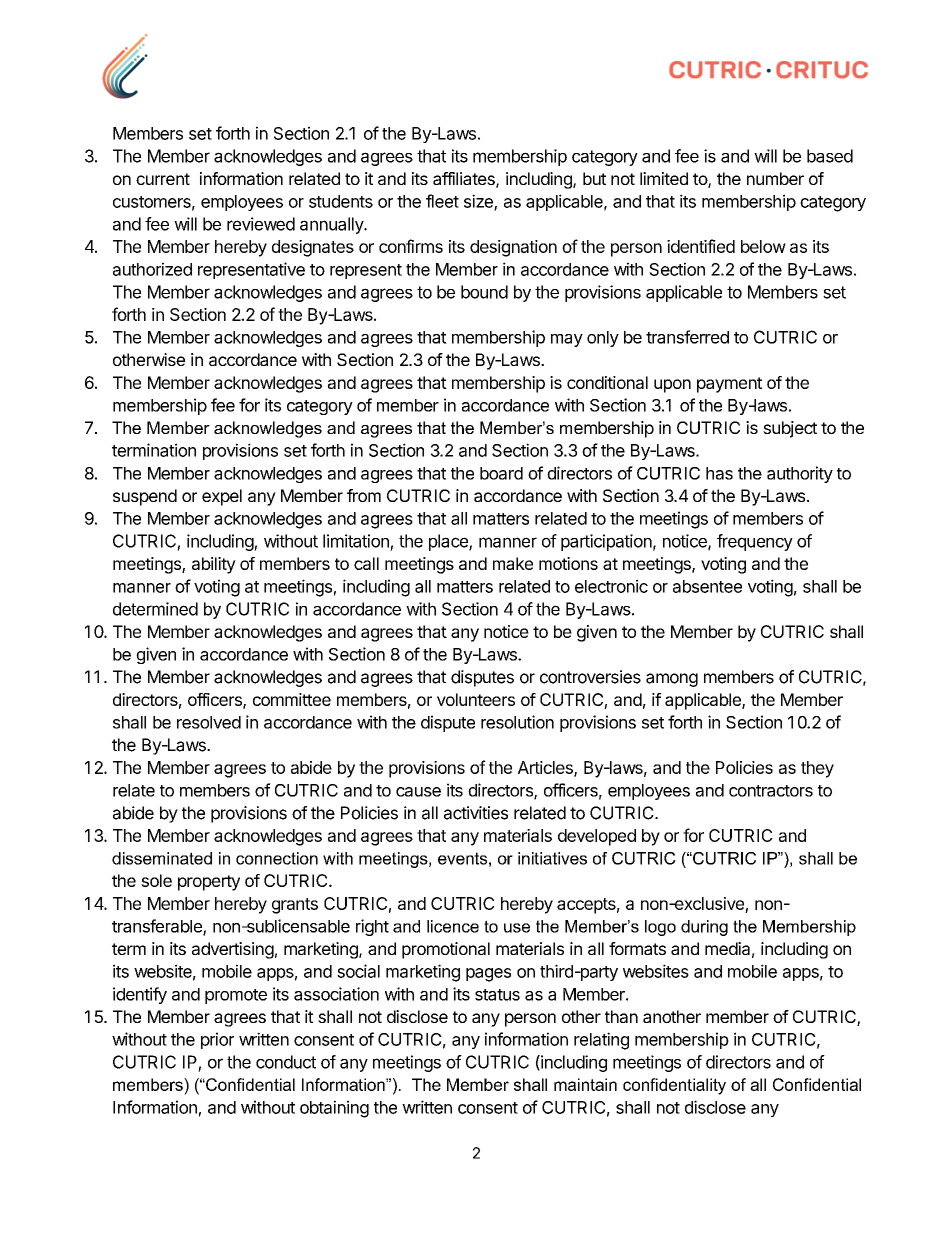 The height and width of the image is (1233, 952). I want to click on absentee, so click(707, 586).
